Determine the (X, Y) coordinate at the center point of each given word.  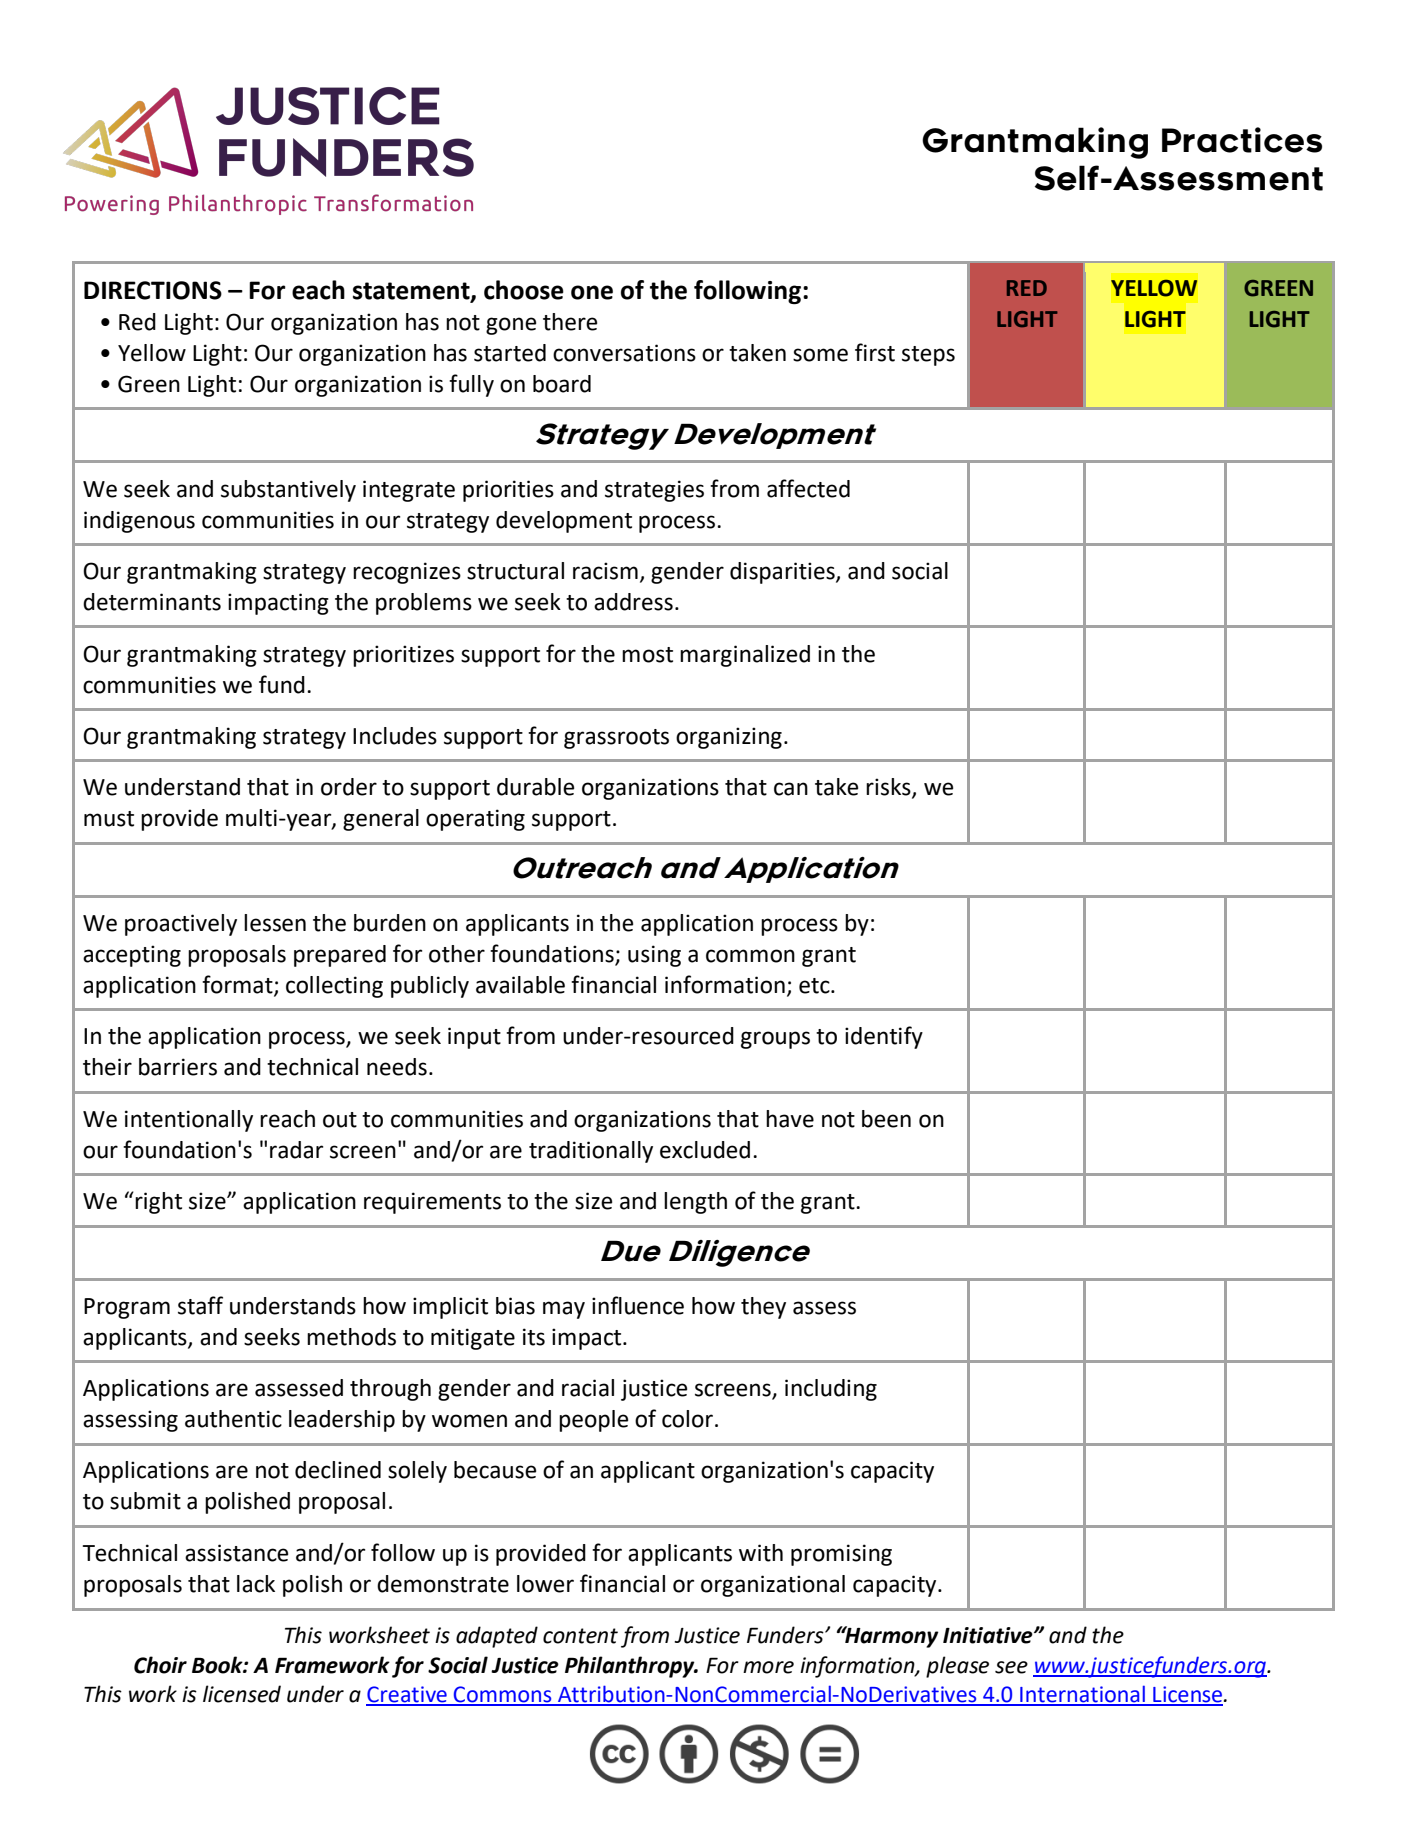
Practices (1242, 140)
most (647, 655)
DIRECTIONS (153, 290)
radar (296, 1150)
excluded (705, 1150)
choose (524, 290)
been (886, 1119)
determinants (152, 602)
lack (256, 1584)
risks (889, 788)
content (580, 1636)
